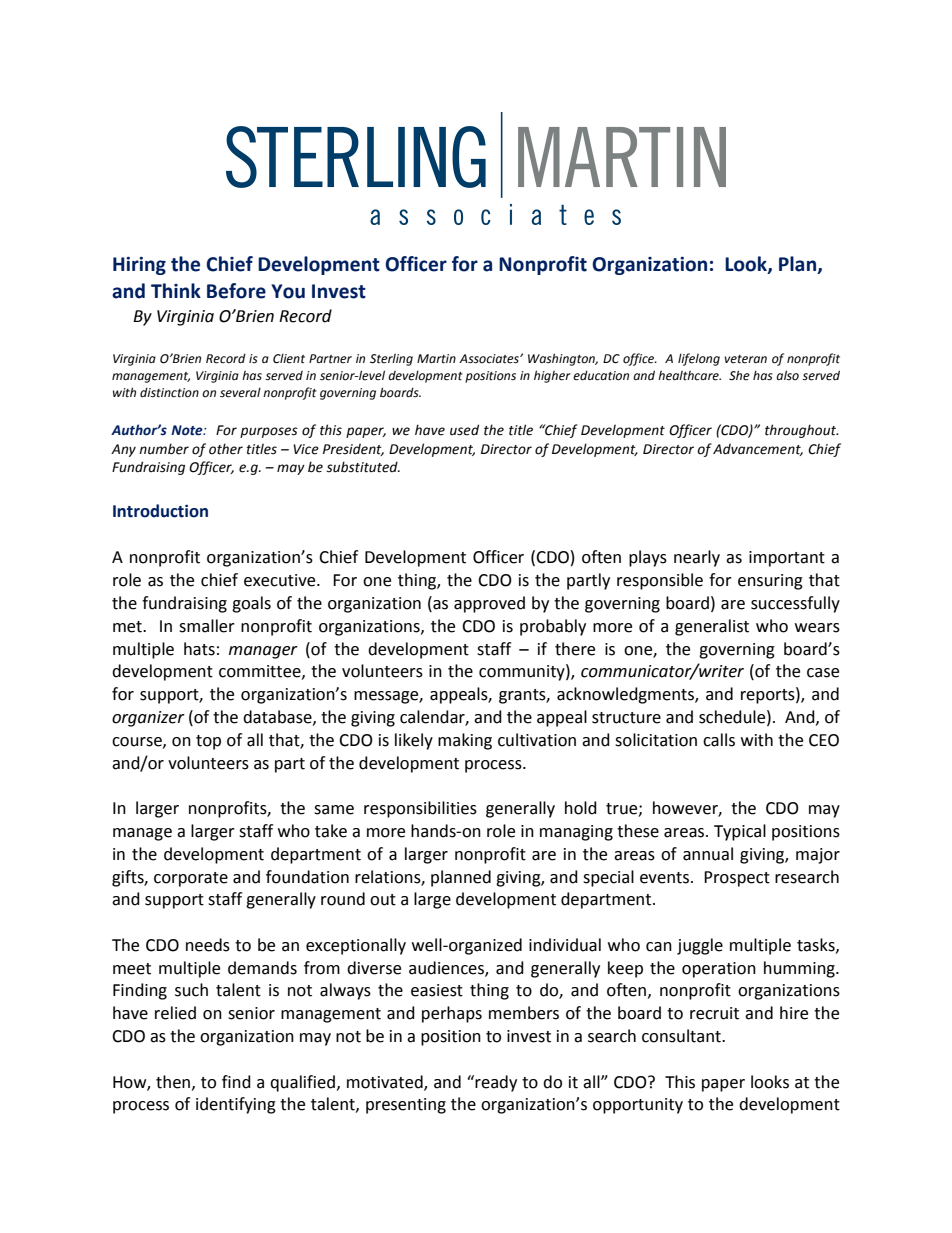 The width and height of the screenshot is (952, 1233). What do you see at coordinates (581, 808) in the screenshot?
I see `hold` at bounding box center [581, 808].
